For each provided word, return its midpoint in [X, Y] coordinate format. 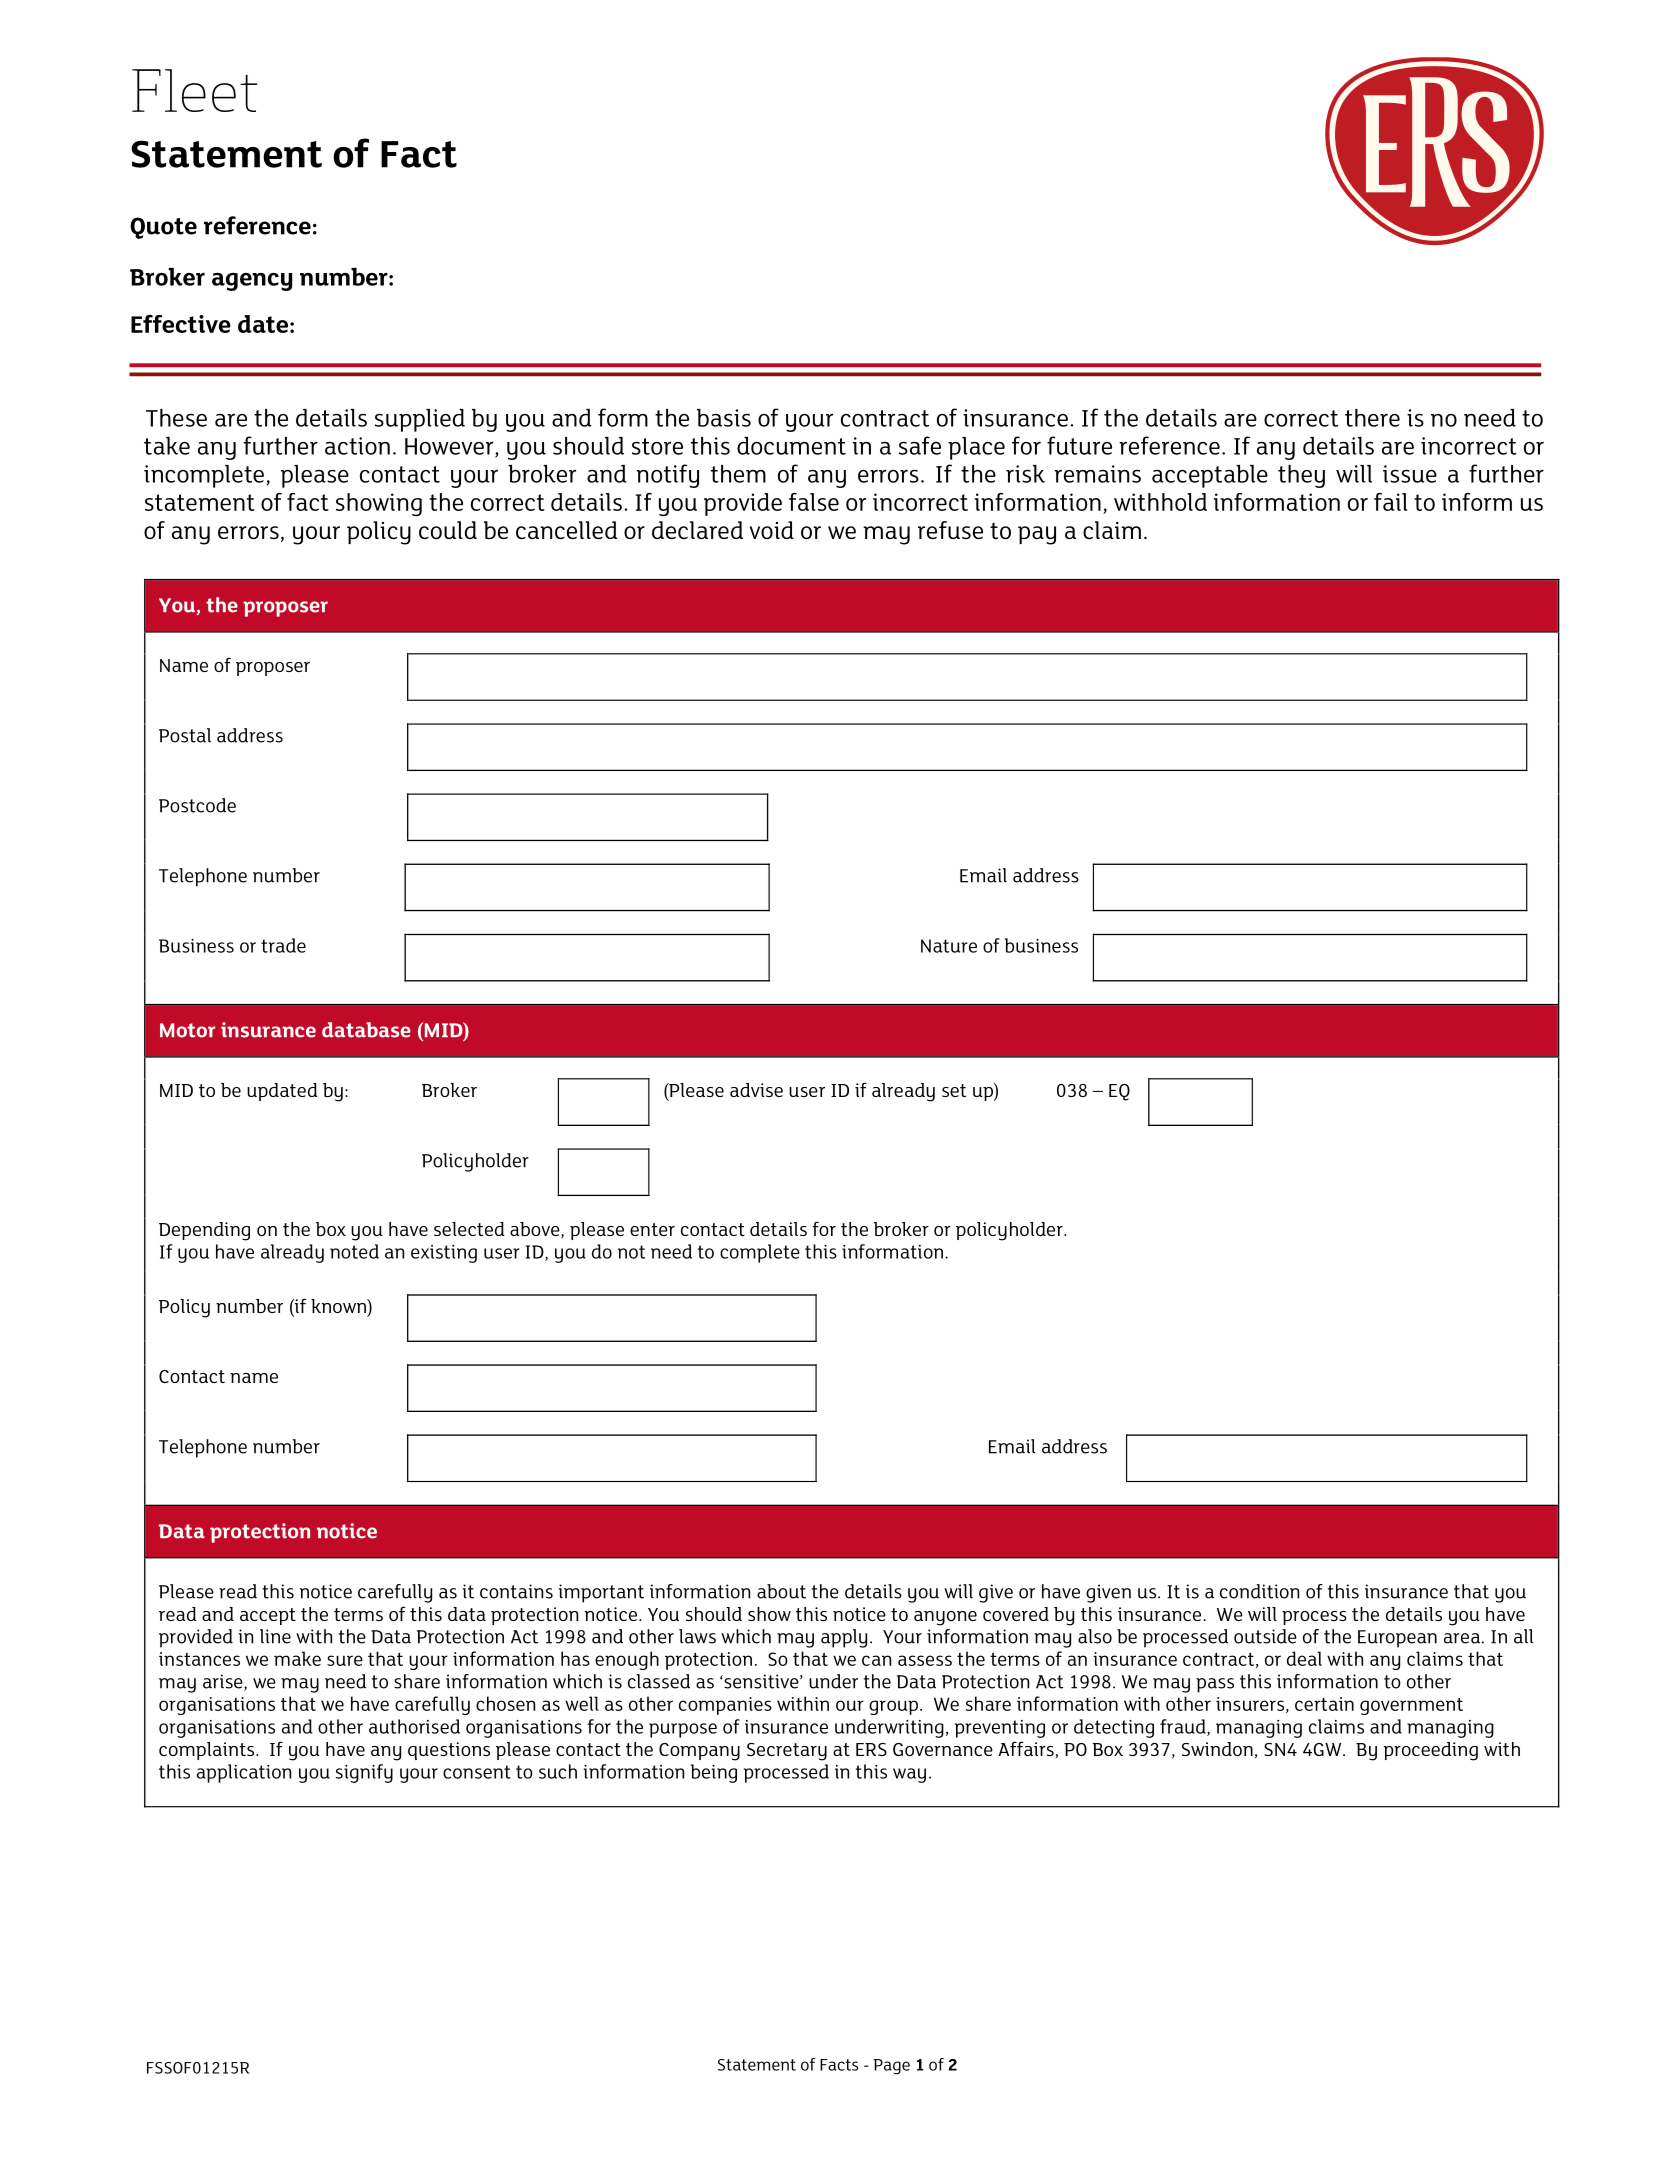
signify [364, 1773]
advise [756, 1090]
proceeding [1431, 1751]
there [1372, 418]
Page [892, 2067]
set [954, 1090]
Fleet [194, 90]
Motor [187, 1030]
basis [724, 418]
